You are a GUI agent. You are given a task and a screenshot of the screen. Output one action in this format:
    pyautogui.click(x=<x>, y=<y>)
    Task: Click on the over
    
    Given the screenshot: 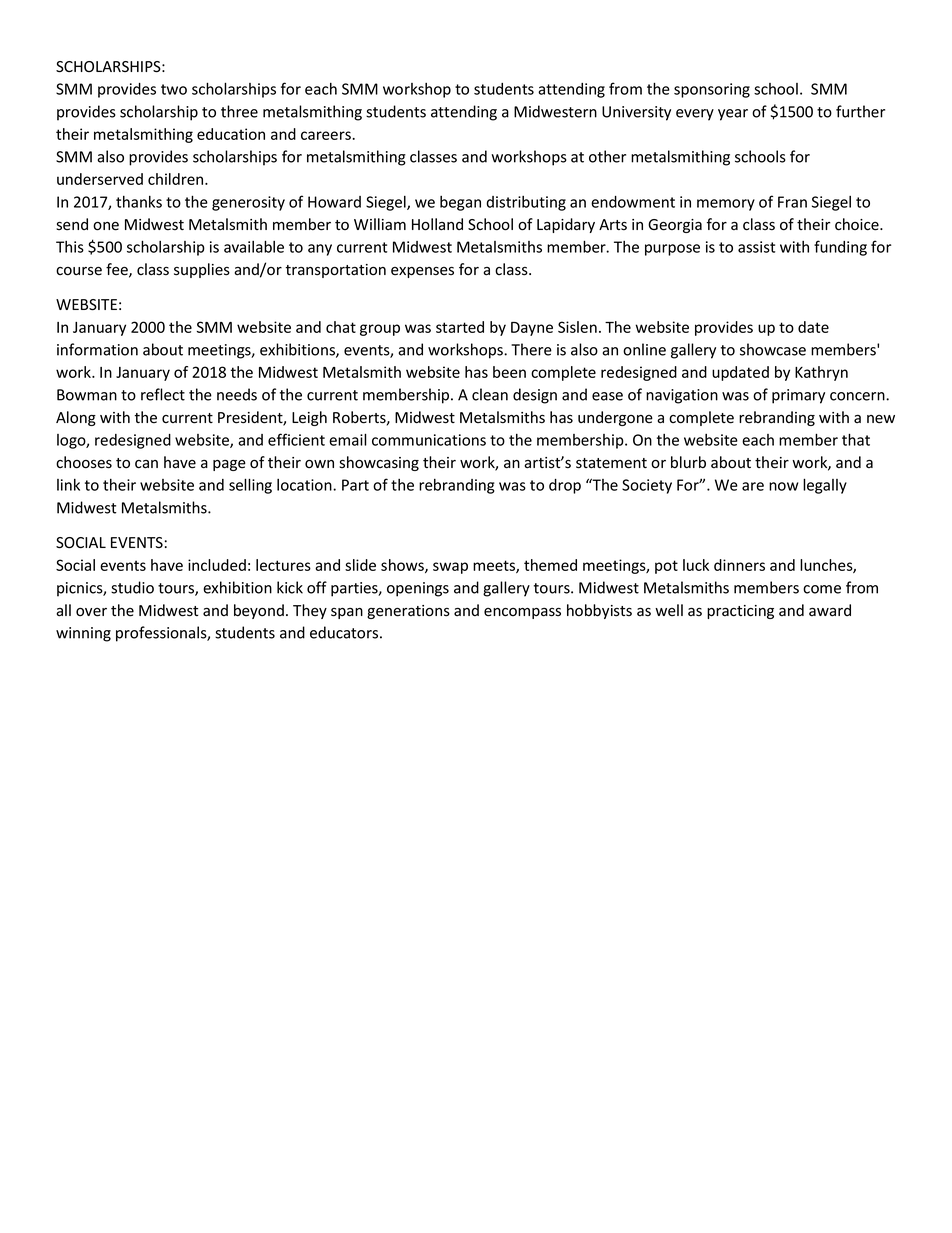 What is the action you would take?
    pyautogui.click(x=91, y=612)
